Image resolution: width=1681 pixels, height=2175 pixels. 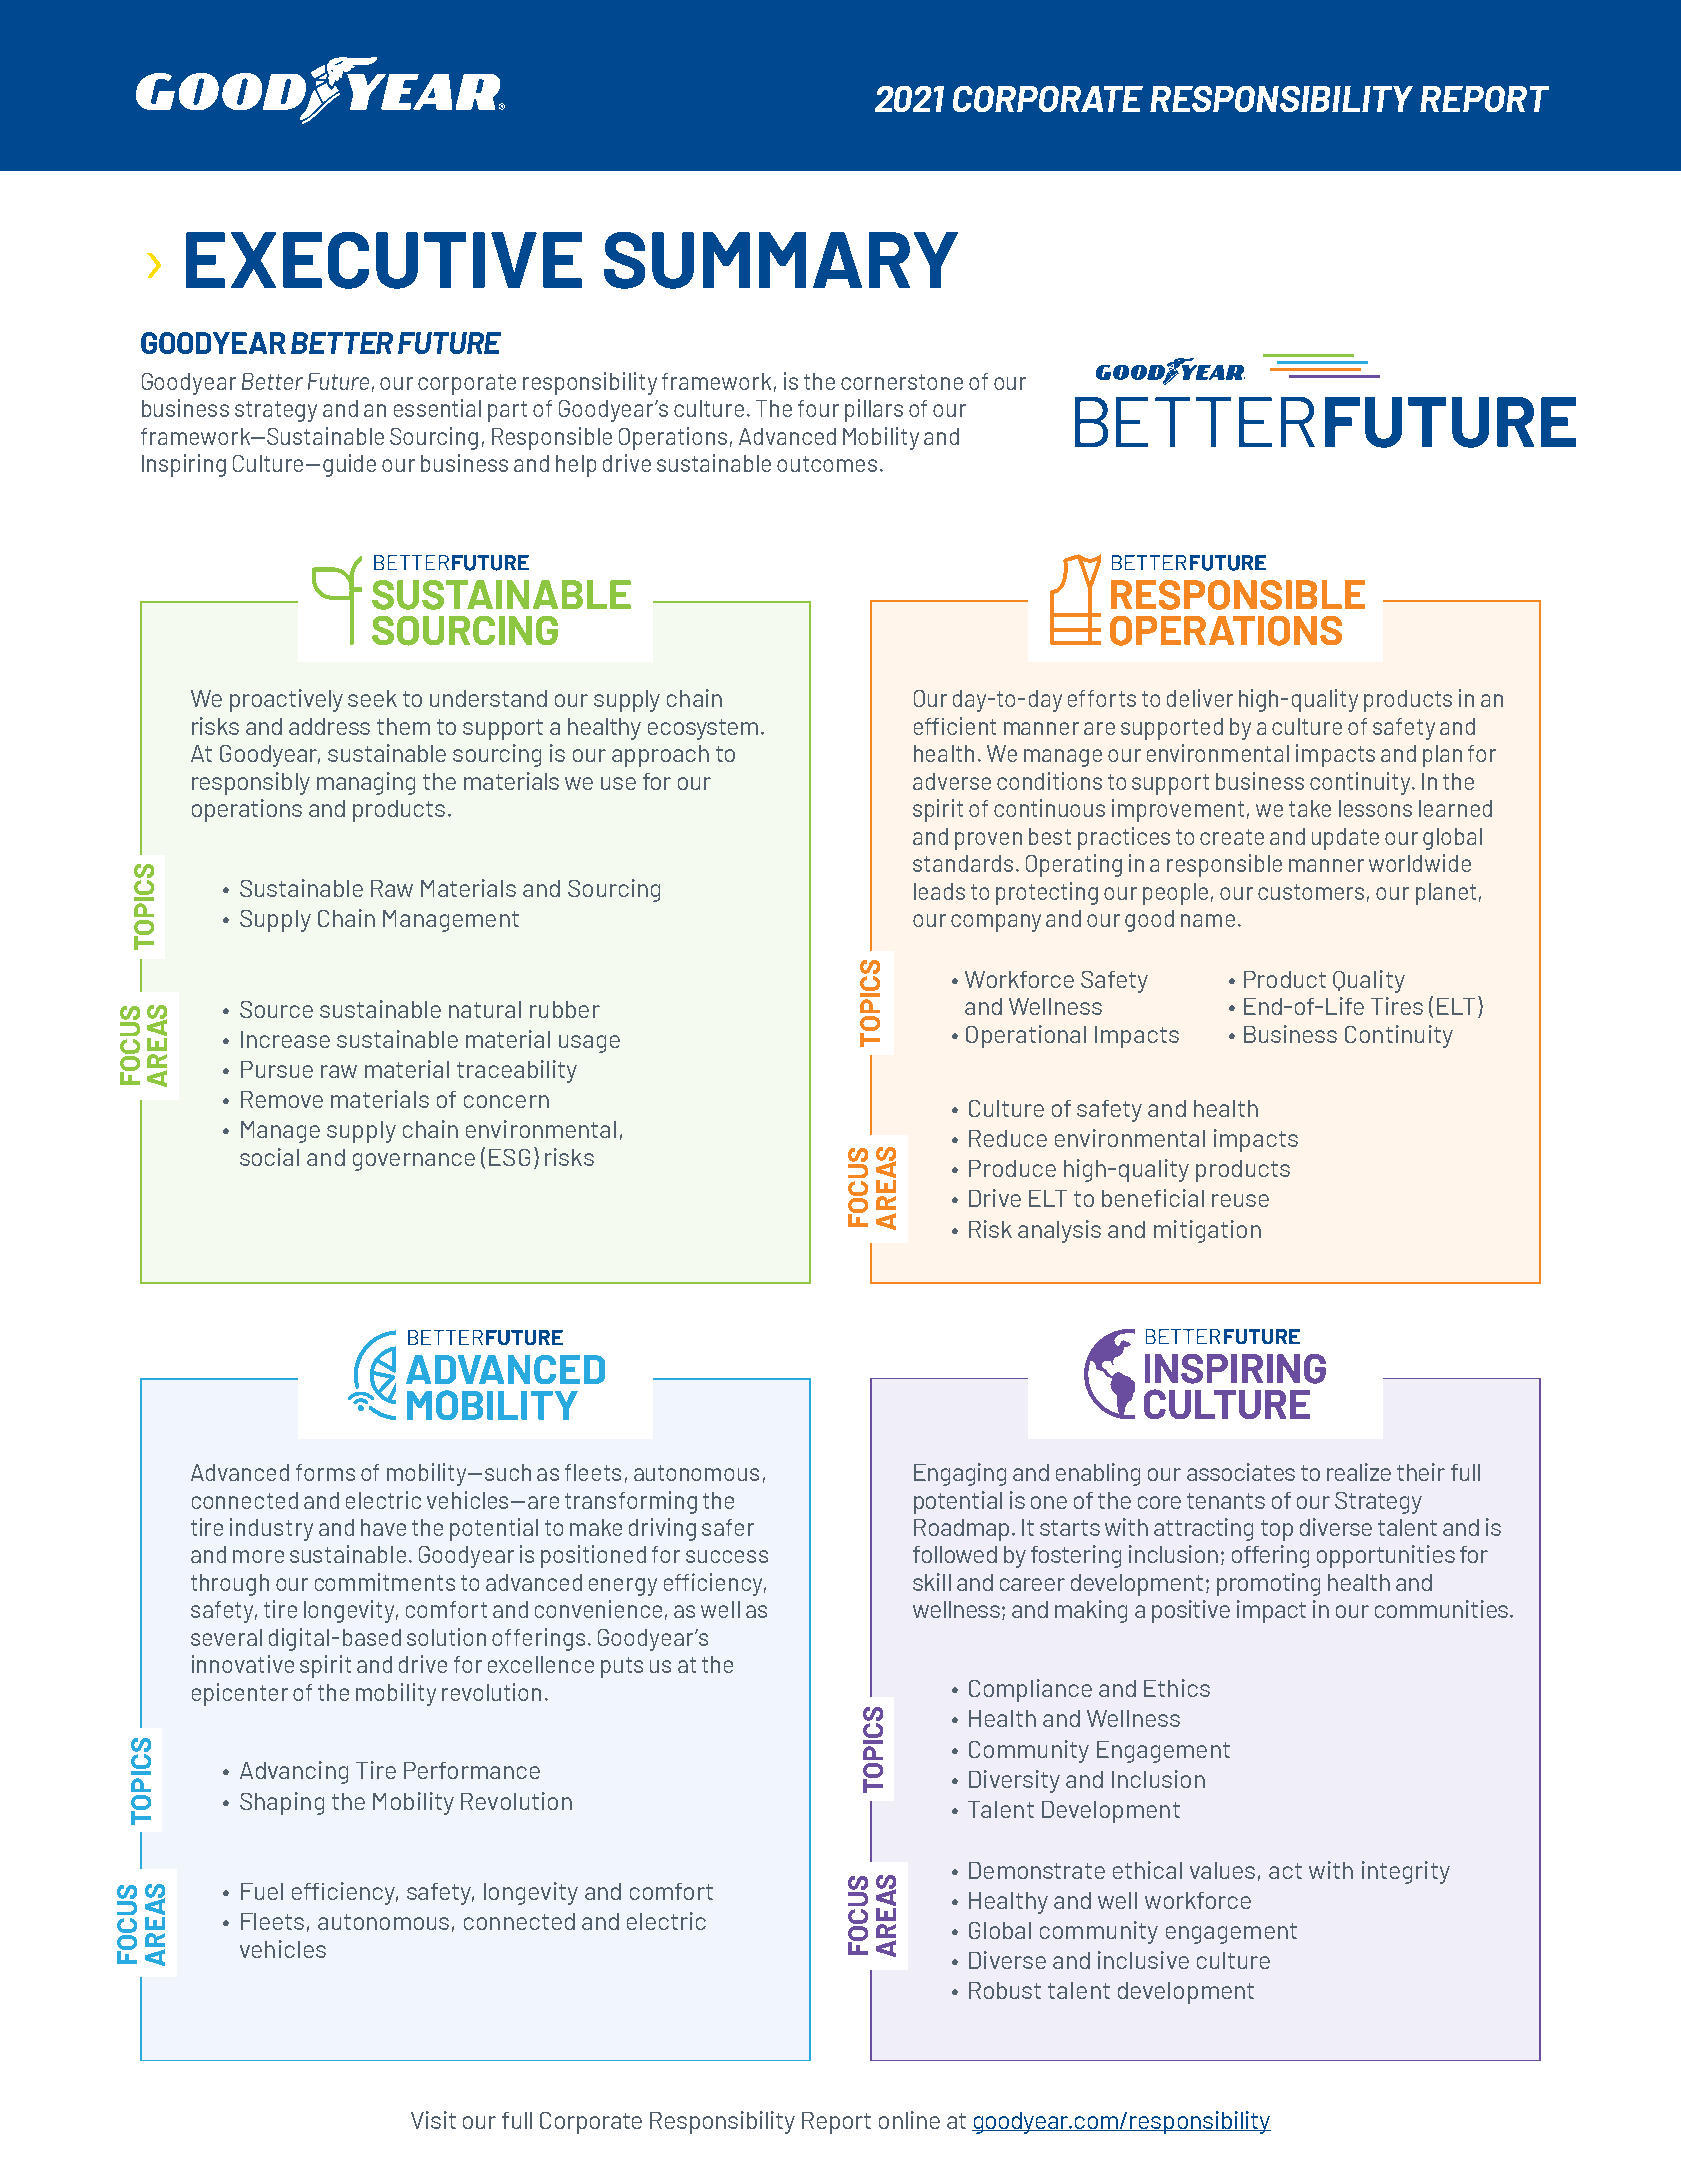 What do you see at coordinates (433, 2120) in the image?
I see `Visit` at bounding box center [433, 2120].
